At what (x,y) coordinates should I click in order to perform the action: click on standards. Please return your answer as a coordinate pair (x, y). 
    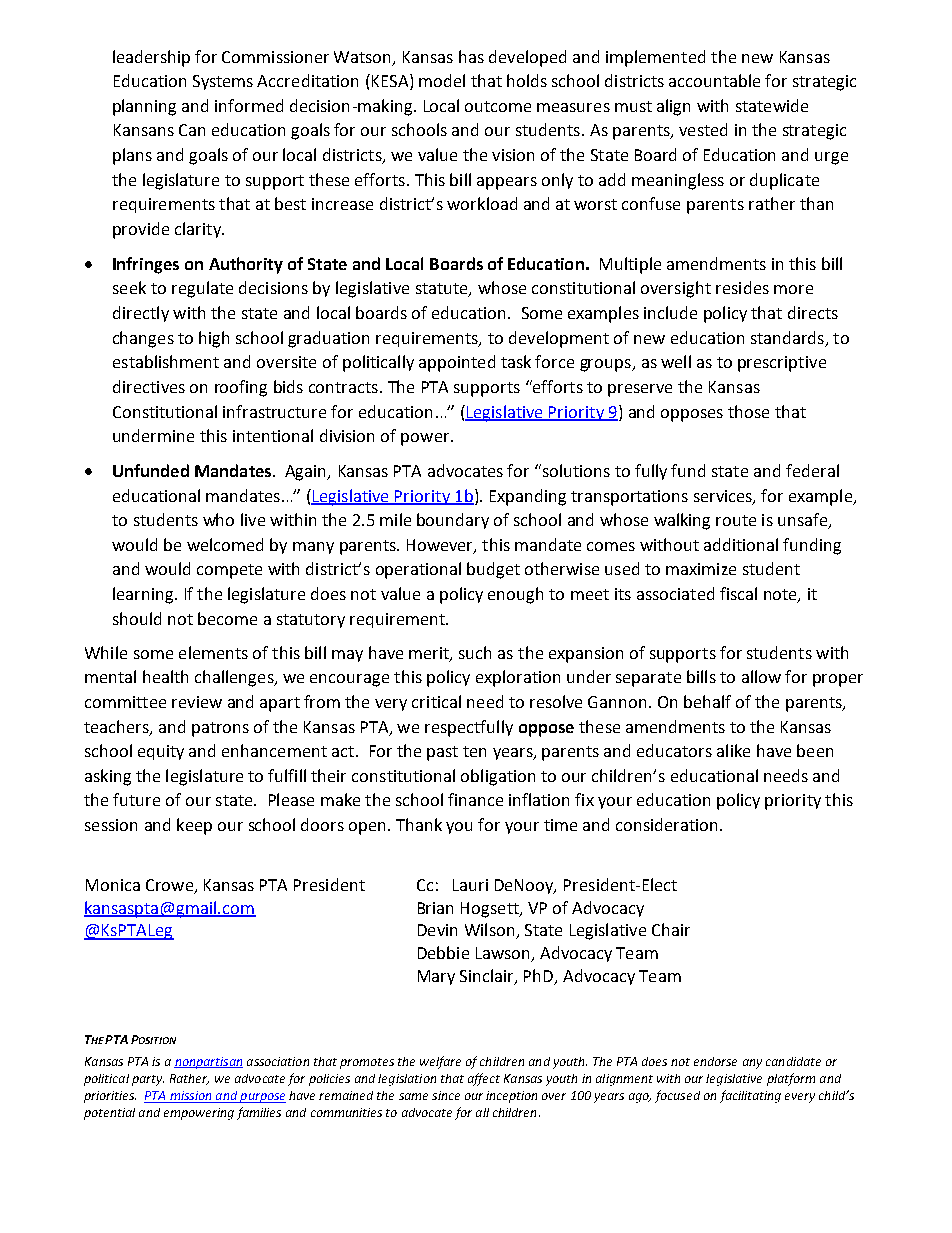
    Looking at the image, I should click on (787, 337).
